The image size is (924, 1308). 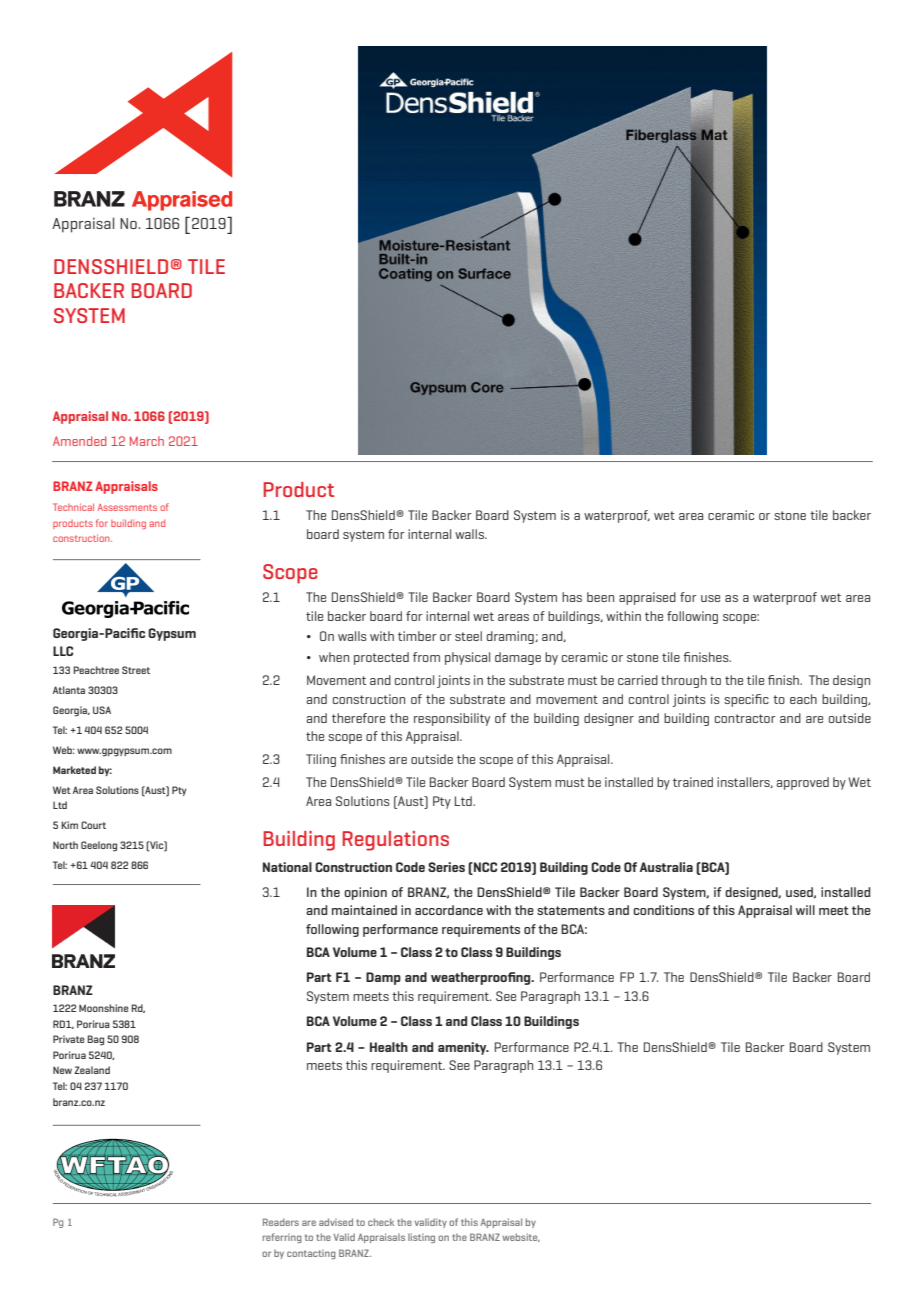 I want to click on Series, so click(x=446, y=867).
